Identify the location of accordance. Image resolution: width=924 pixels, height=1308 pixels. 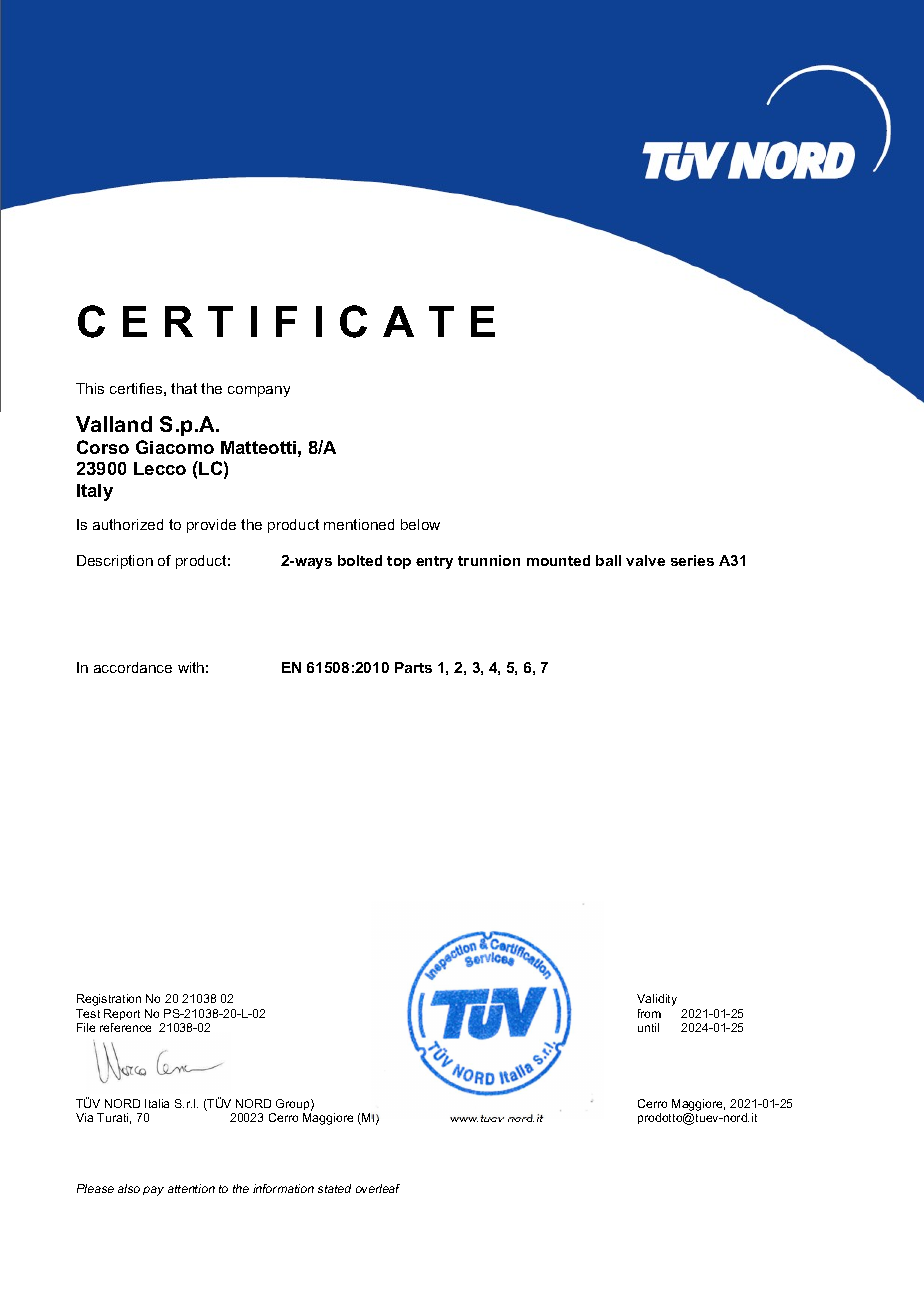
(133, 667).
